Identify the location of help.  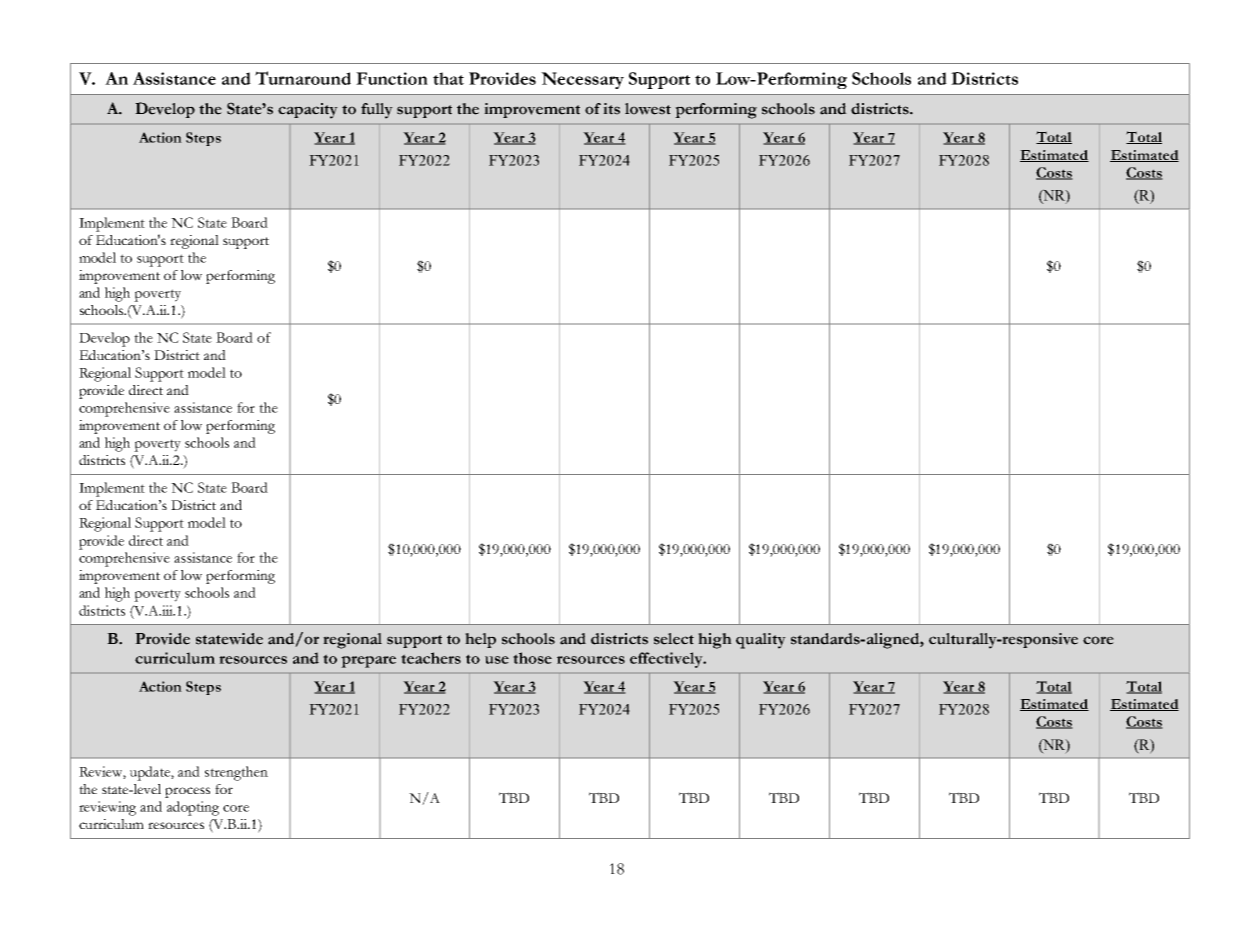
(480, 640).
